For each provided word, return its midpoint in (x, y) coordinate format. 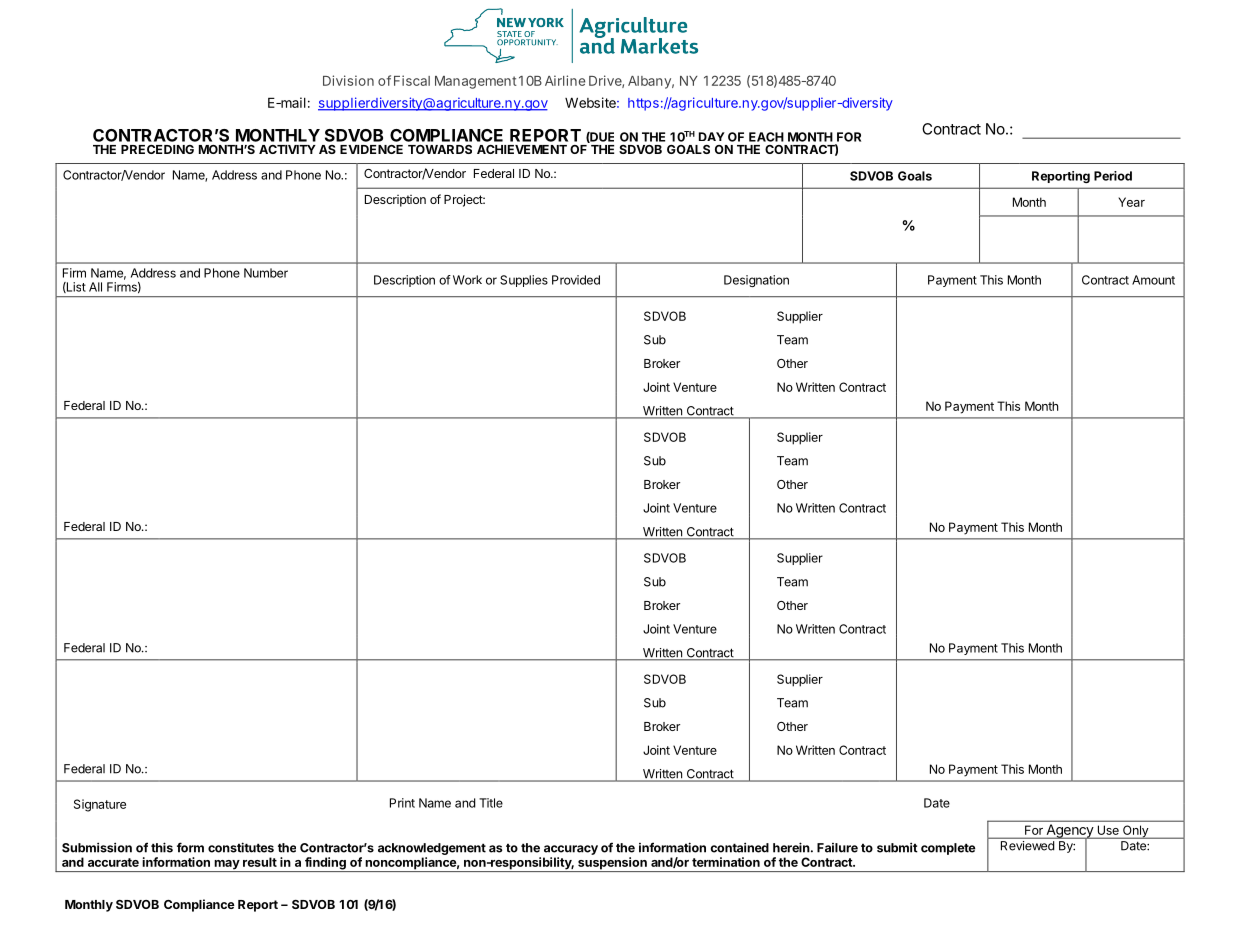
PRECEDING (157, 149)
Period (1113, 176)
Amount (1153, 280)
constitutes (241, 847)
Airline (565, 80)
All (95, 287)
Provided (576, 280)
